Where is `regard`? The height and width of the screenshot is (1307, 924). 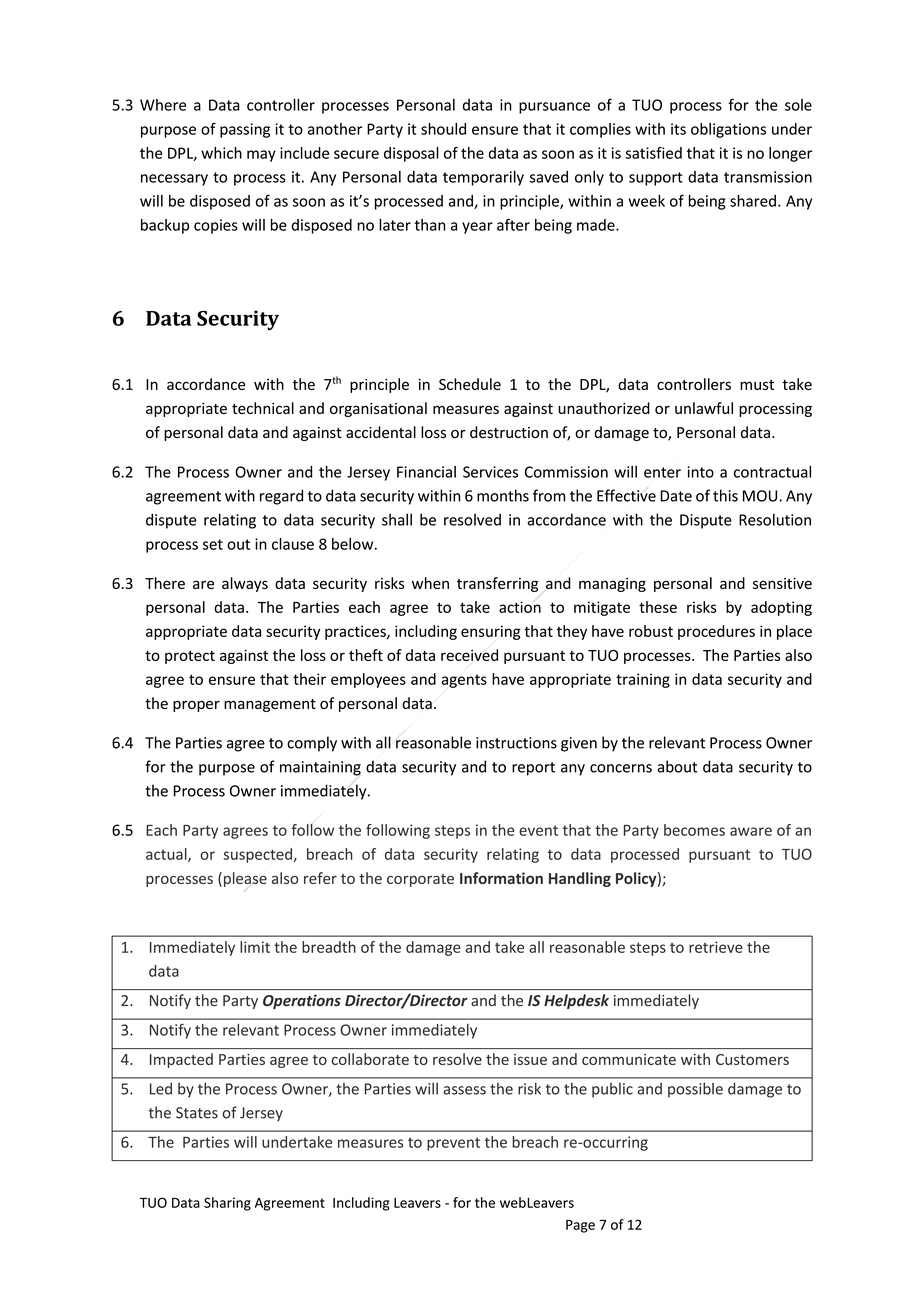 regard is located at coordinates (281, 497).
